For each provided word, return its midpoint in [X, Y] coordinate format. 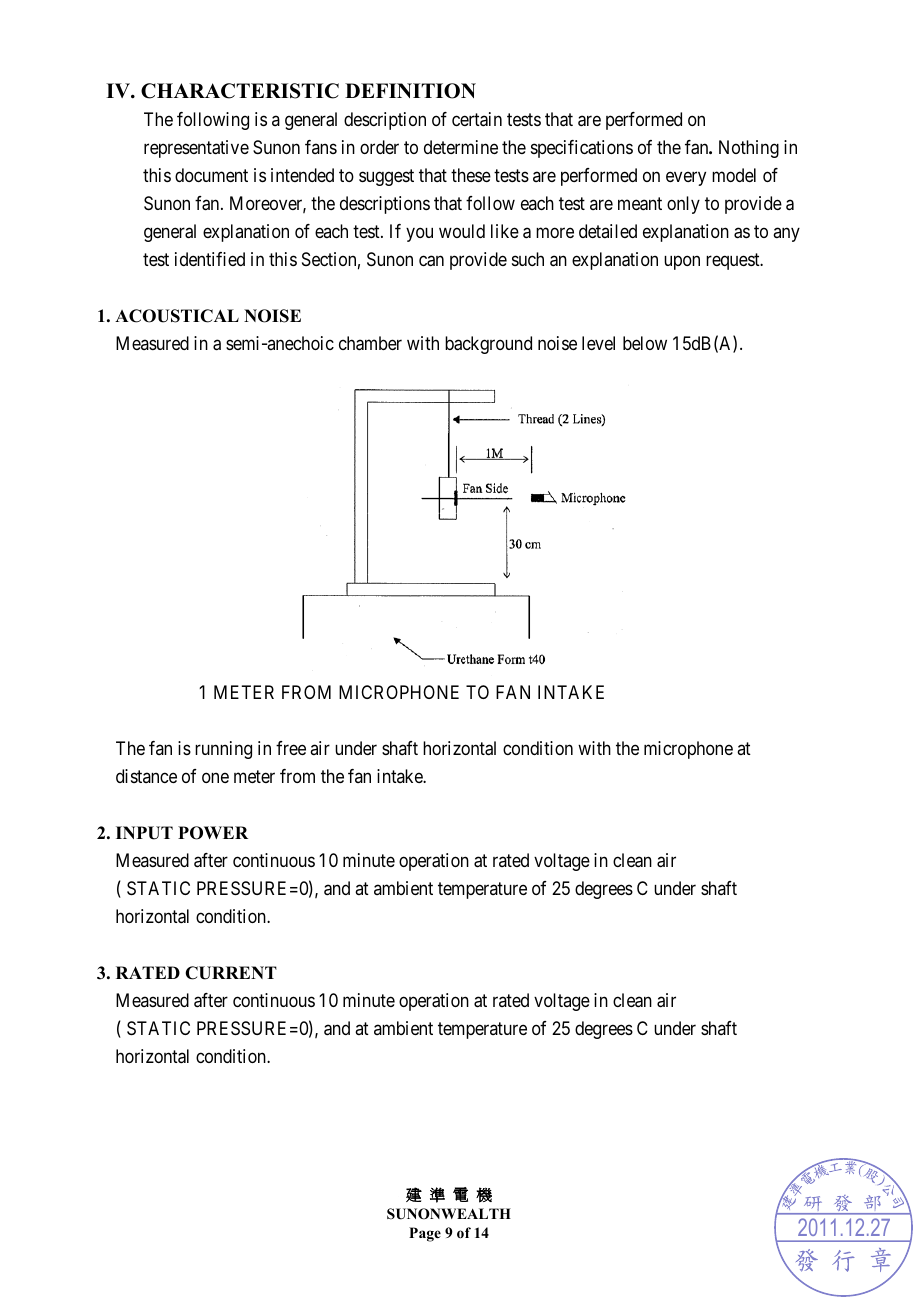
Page [425, 1234]
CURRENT [231, 973]
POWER [213, 833]
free [291, 748]
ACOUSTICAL [177, 316]
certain [477, 119]
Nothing [749, 149]
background [488, 345]
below [645, 343]
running [223, 750]
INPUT [144, 833]
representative [196, 149]
